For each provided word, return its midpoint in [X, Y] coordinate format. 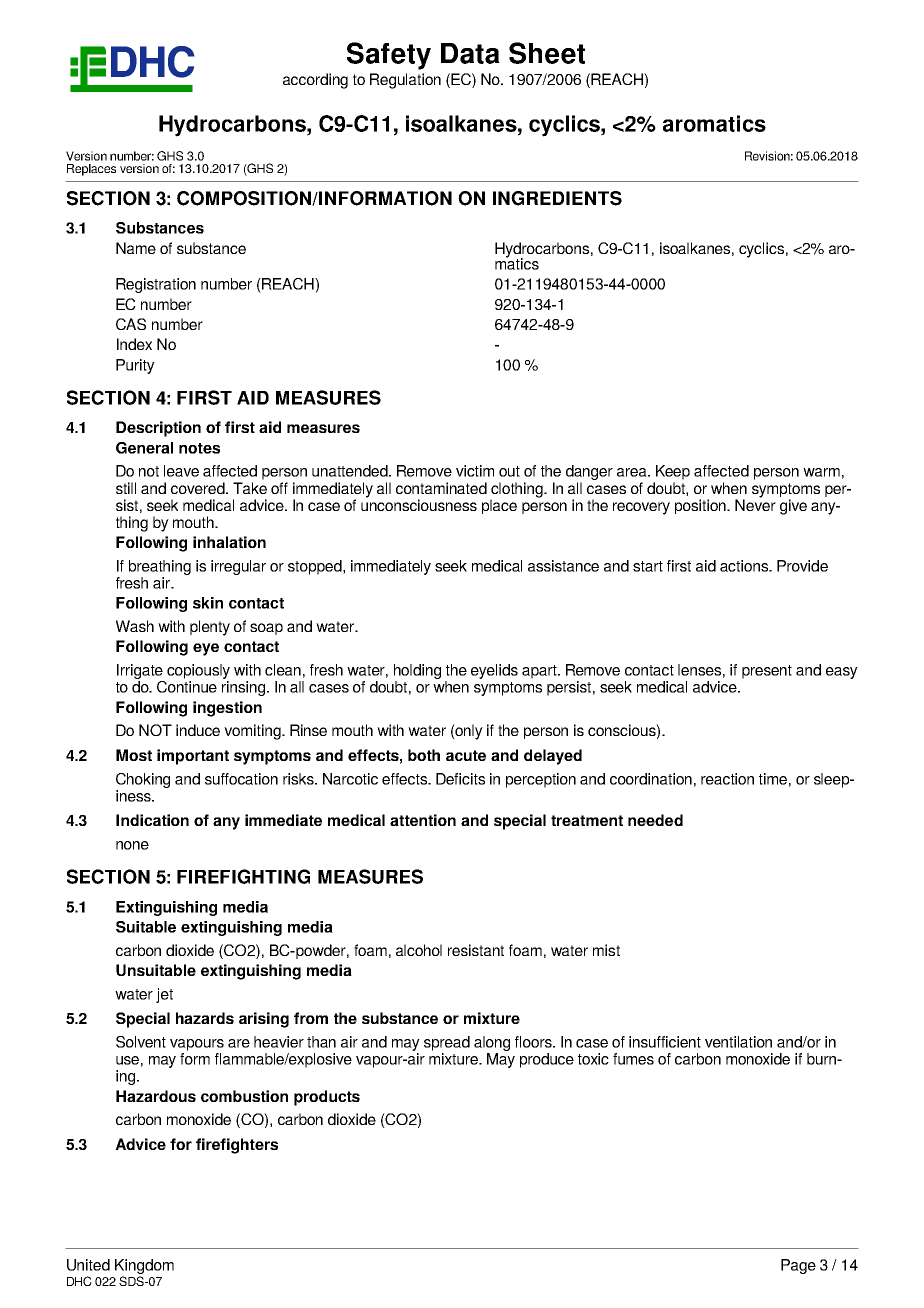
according [315, 81]
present [767, 672]
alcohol [419, 950]
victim [475, 471]
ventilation [738, 1042]
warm [821, 472]
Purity [135, 366]
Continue [187, 685]
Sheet [547, 53]
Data [470, 53]
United [88, 1265]
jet [164, 995]
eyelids [494, 671]
